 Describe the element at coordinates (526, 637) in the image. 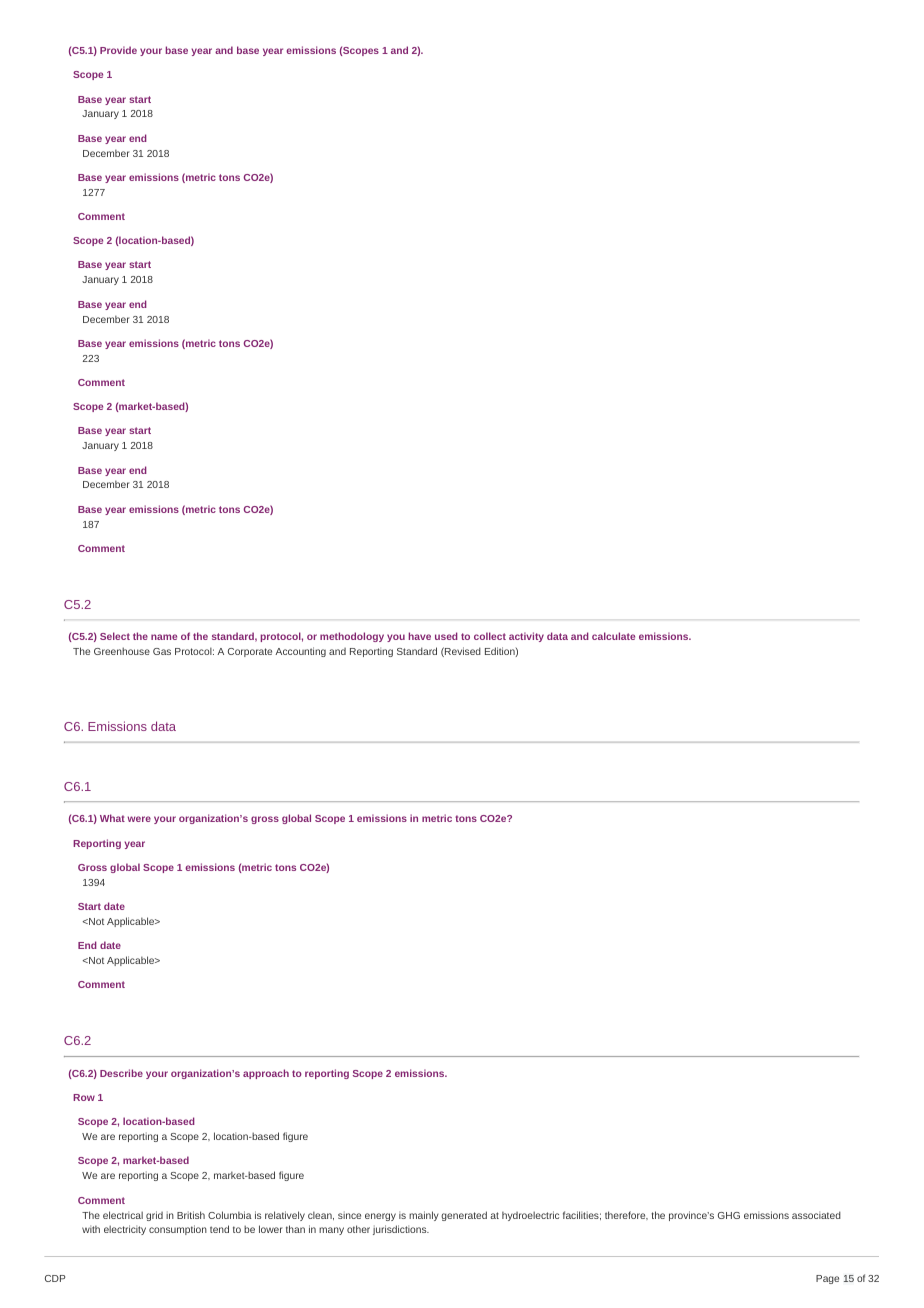

I see `activity` at that location.
